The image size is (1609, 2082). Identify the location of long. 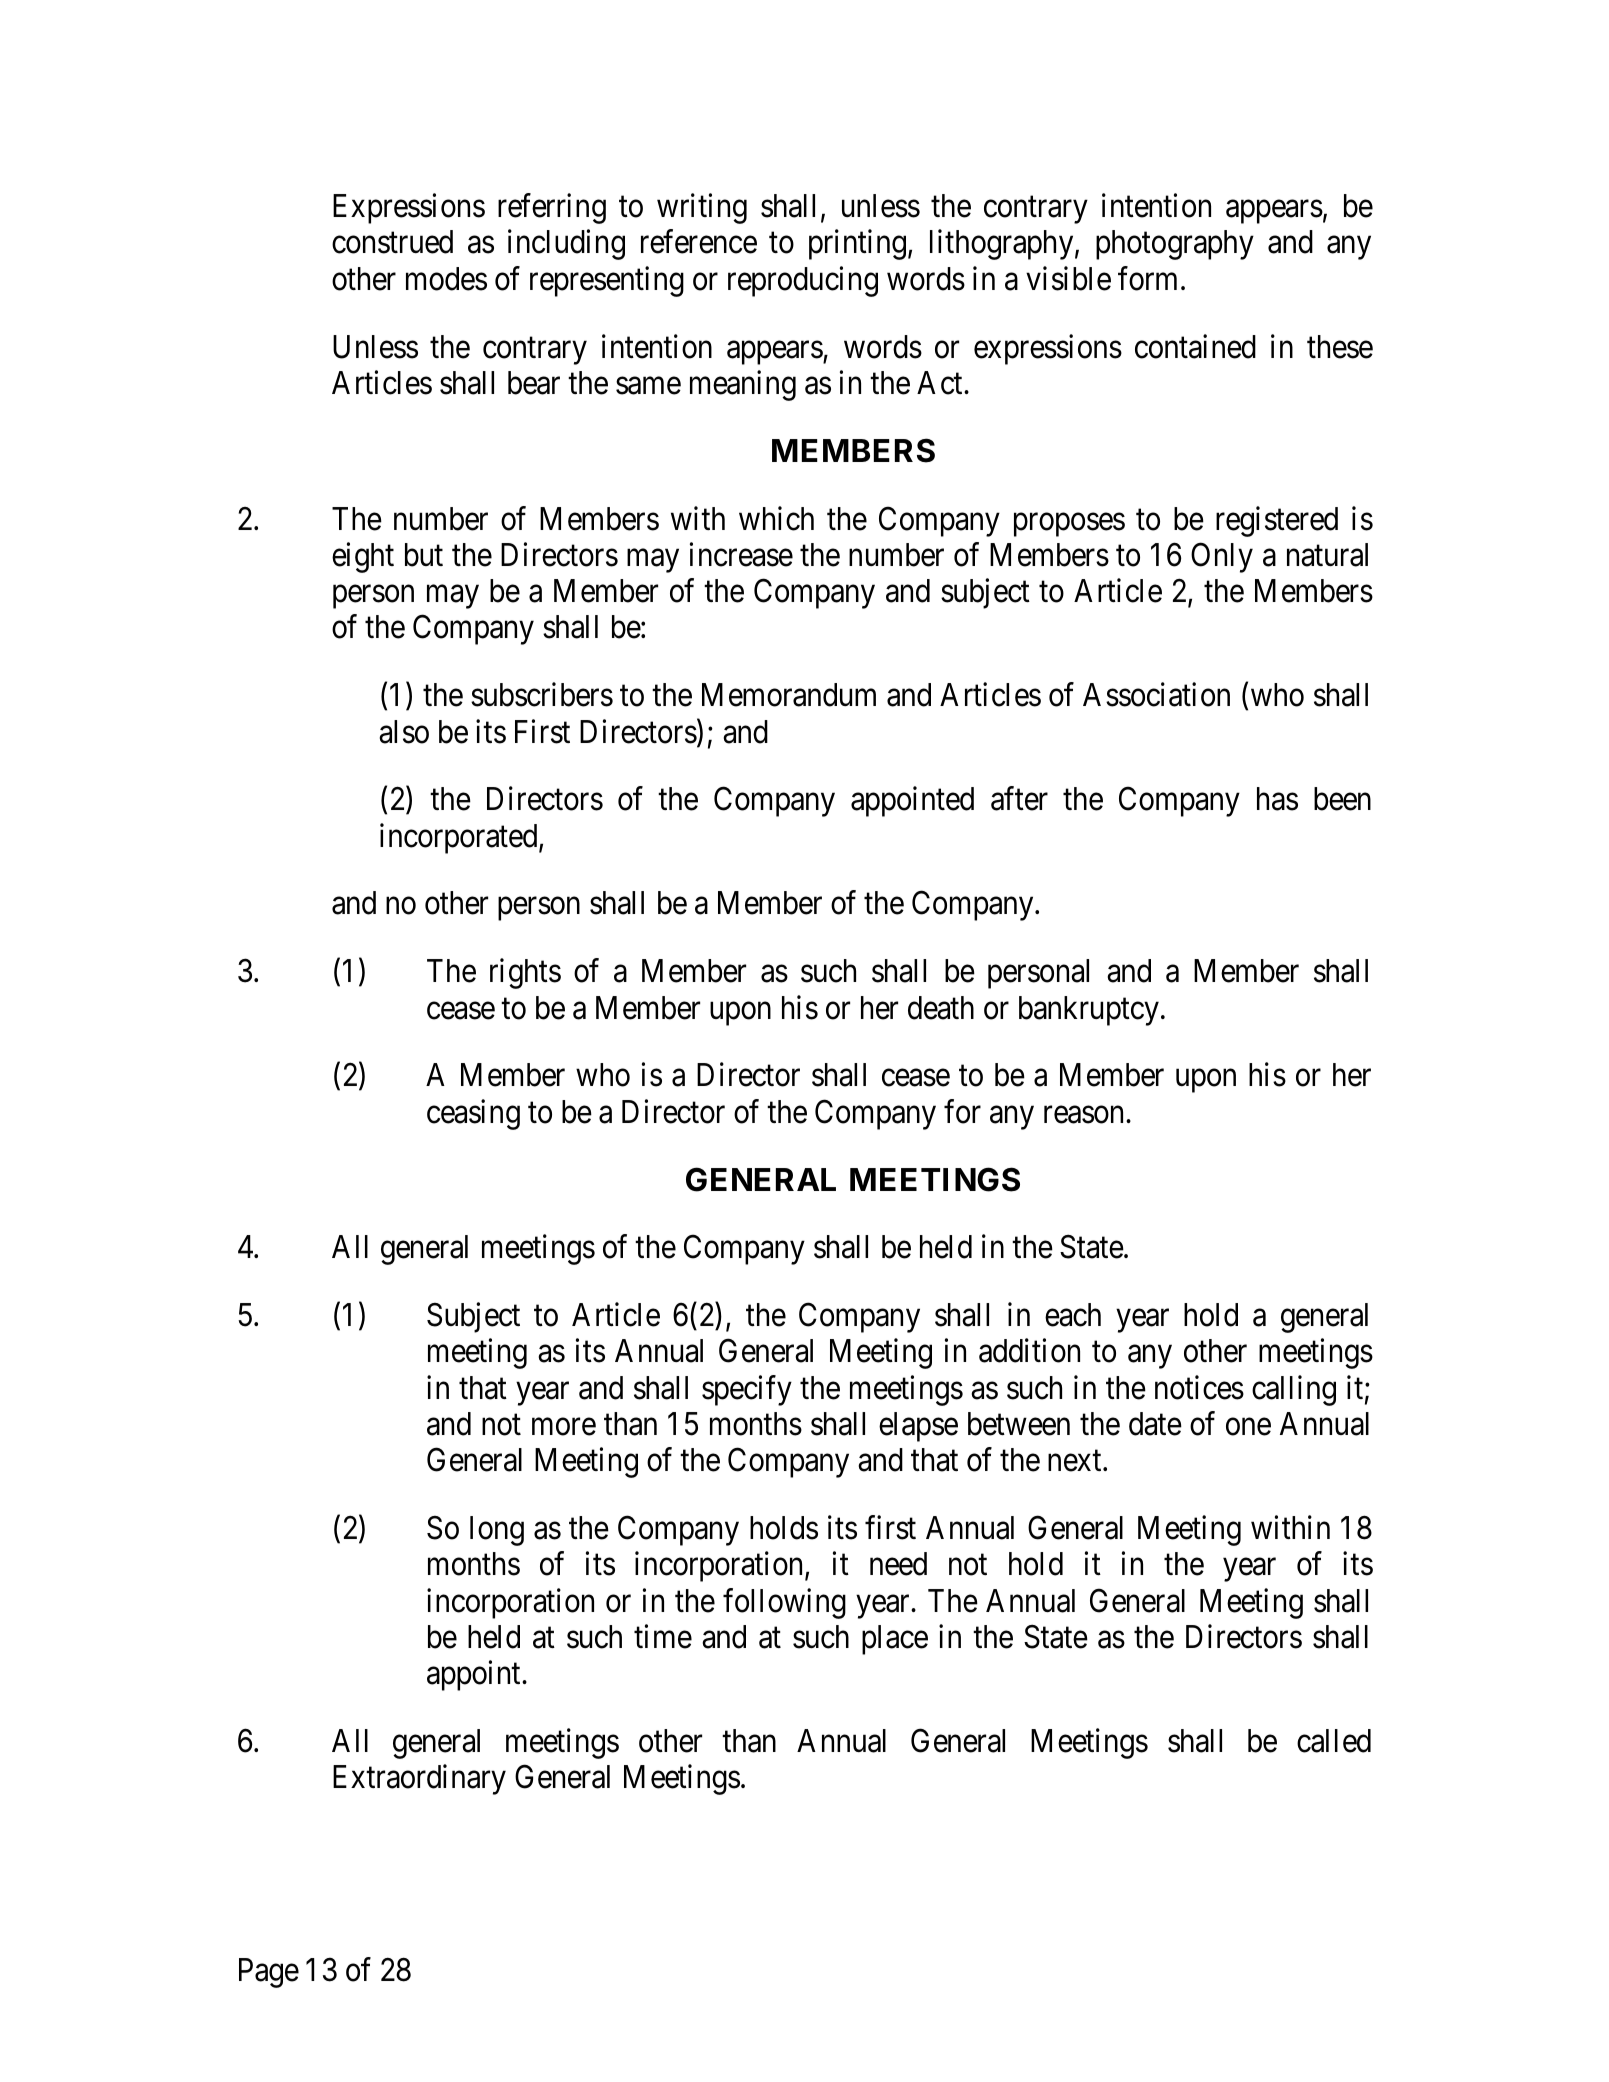
(497, 1531).
